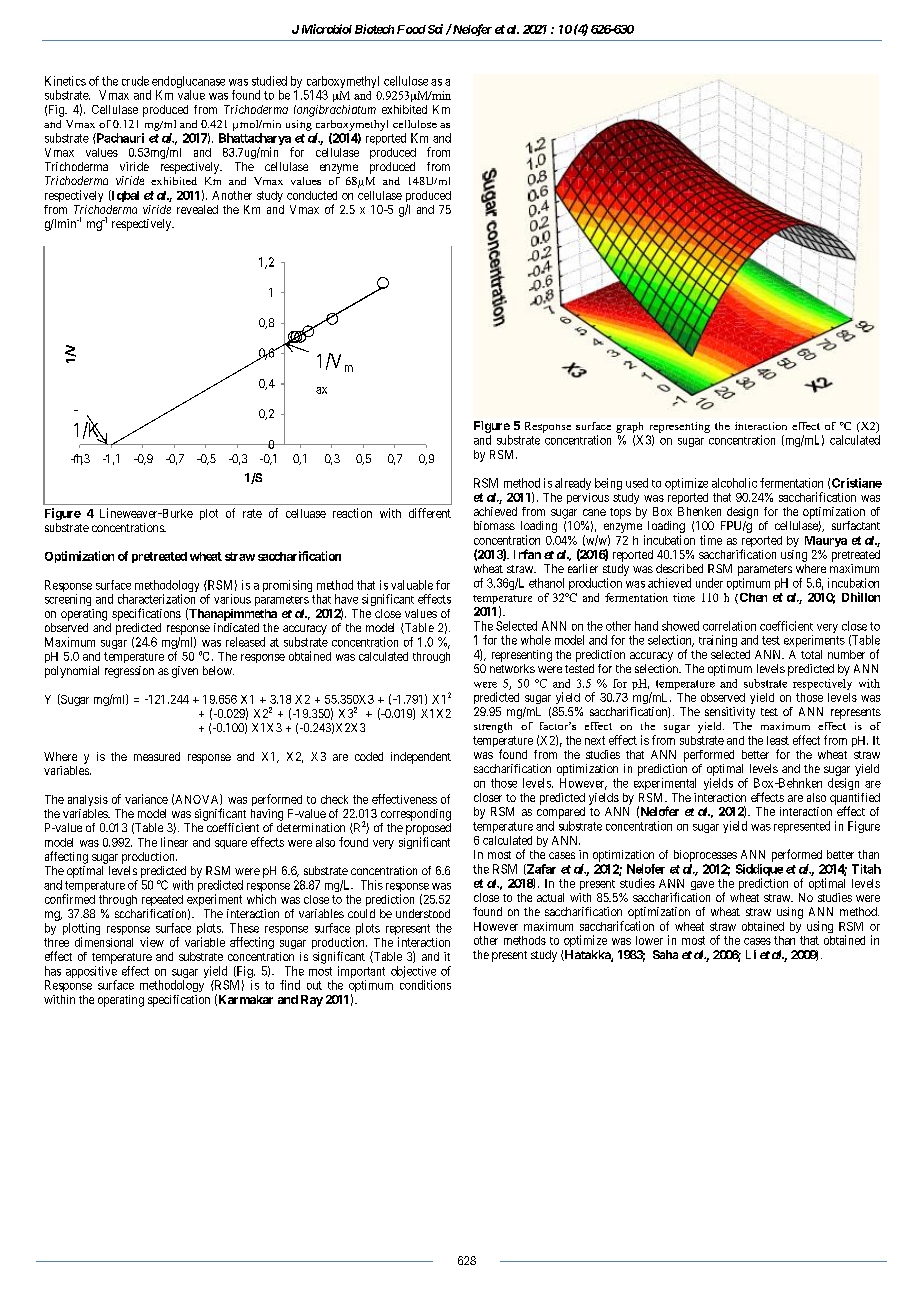 The image size is (924, 1308). What do you see at coordinates (425, 985) in the document?
I see `conditions` at bounding box center [425, 985].
